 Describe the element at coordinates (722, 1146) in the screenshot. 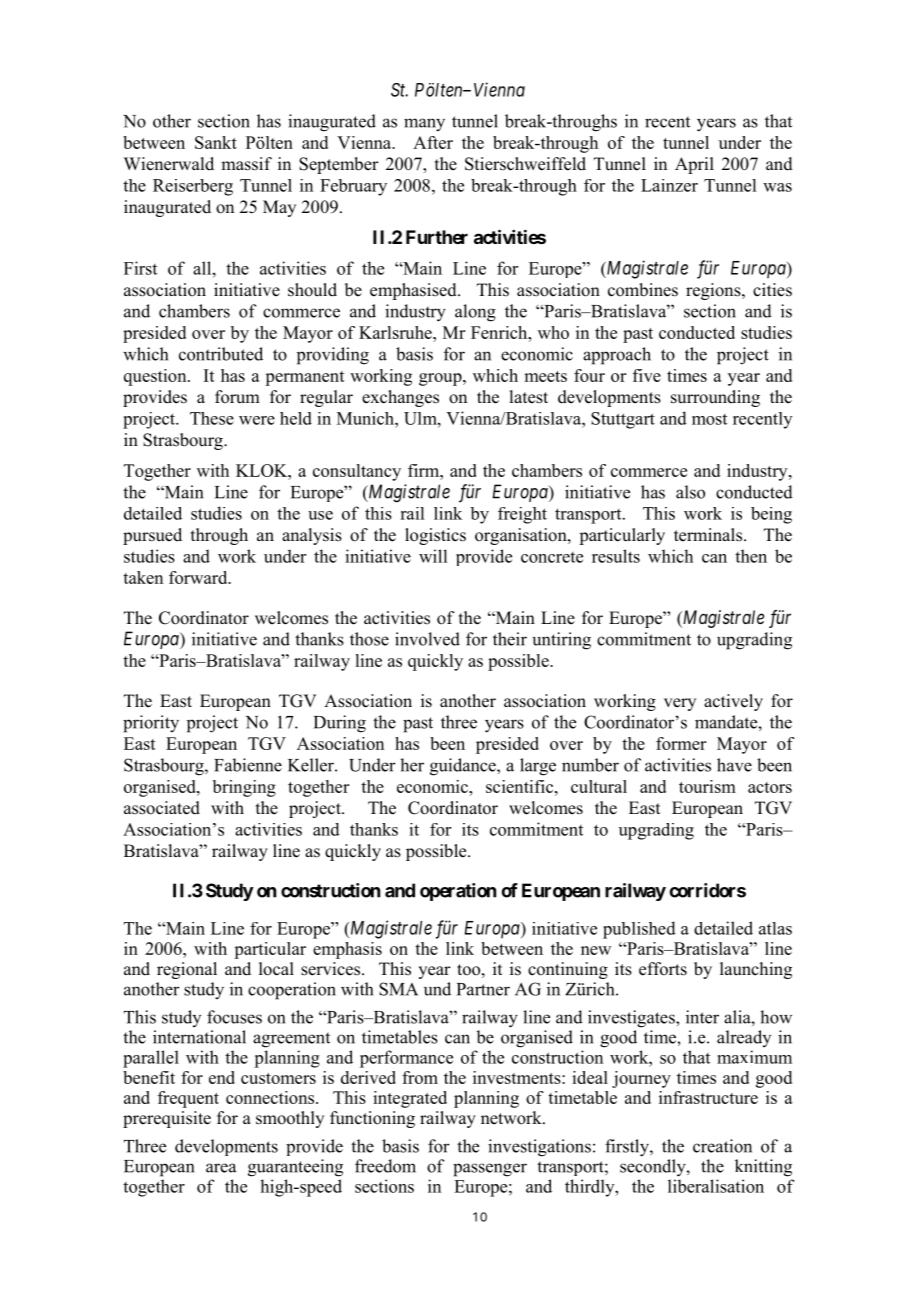

I see `creation` at that location.
